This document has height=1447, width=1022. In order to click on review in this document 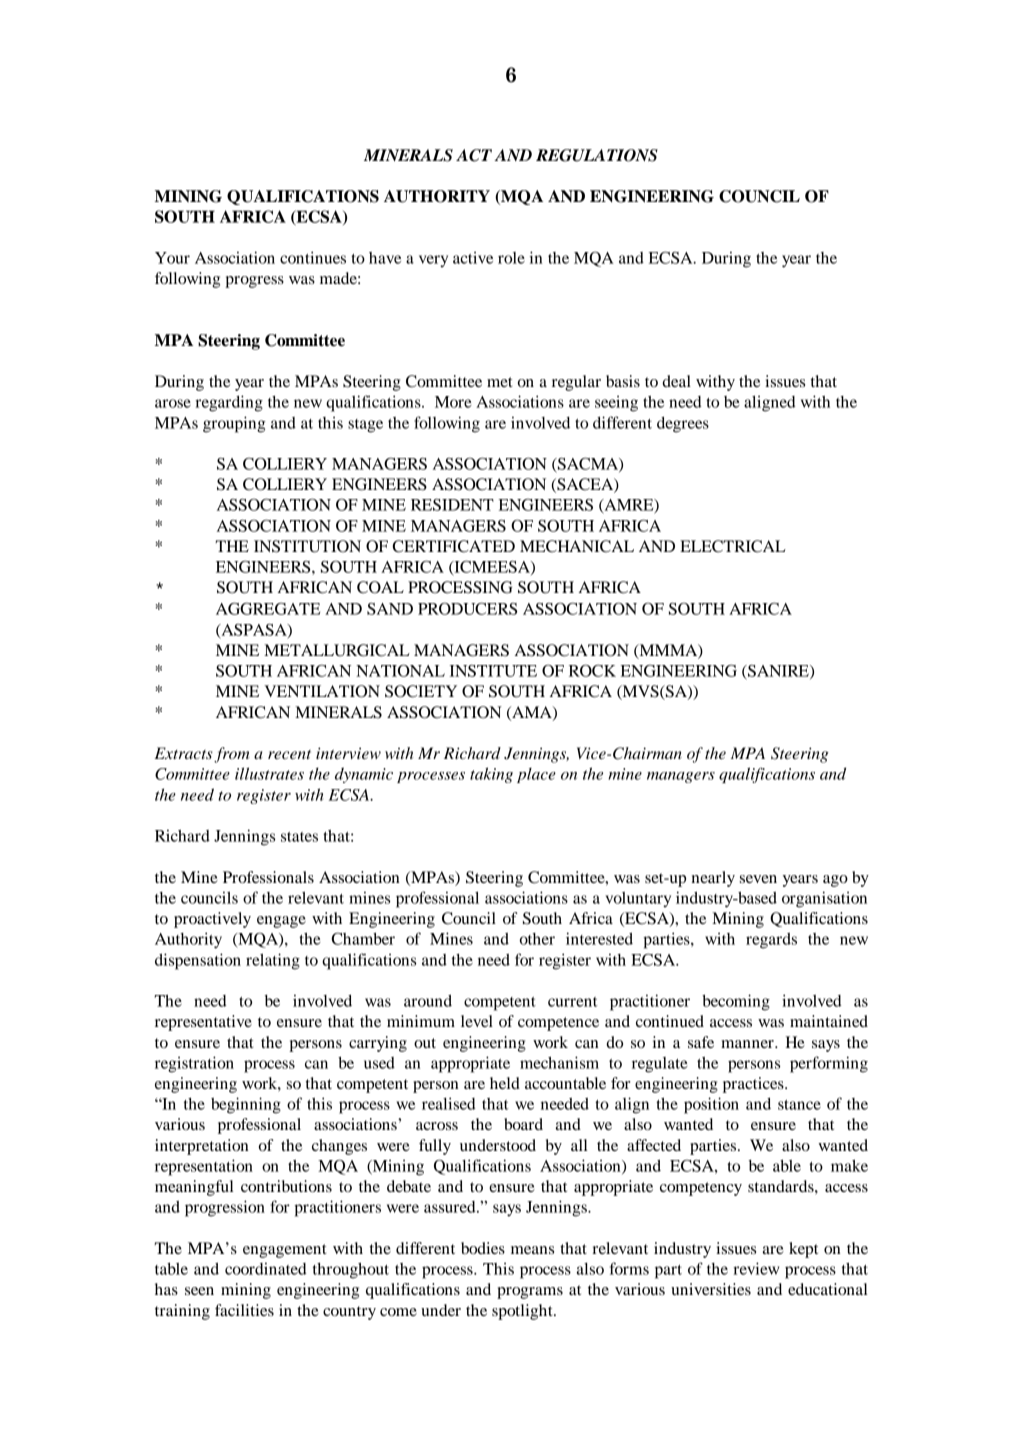, I will do `click(756, 1268)`.
